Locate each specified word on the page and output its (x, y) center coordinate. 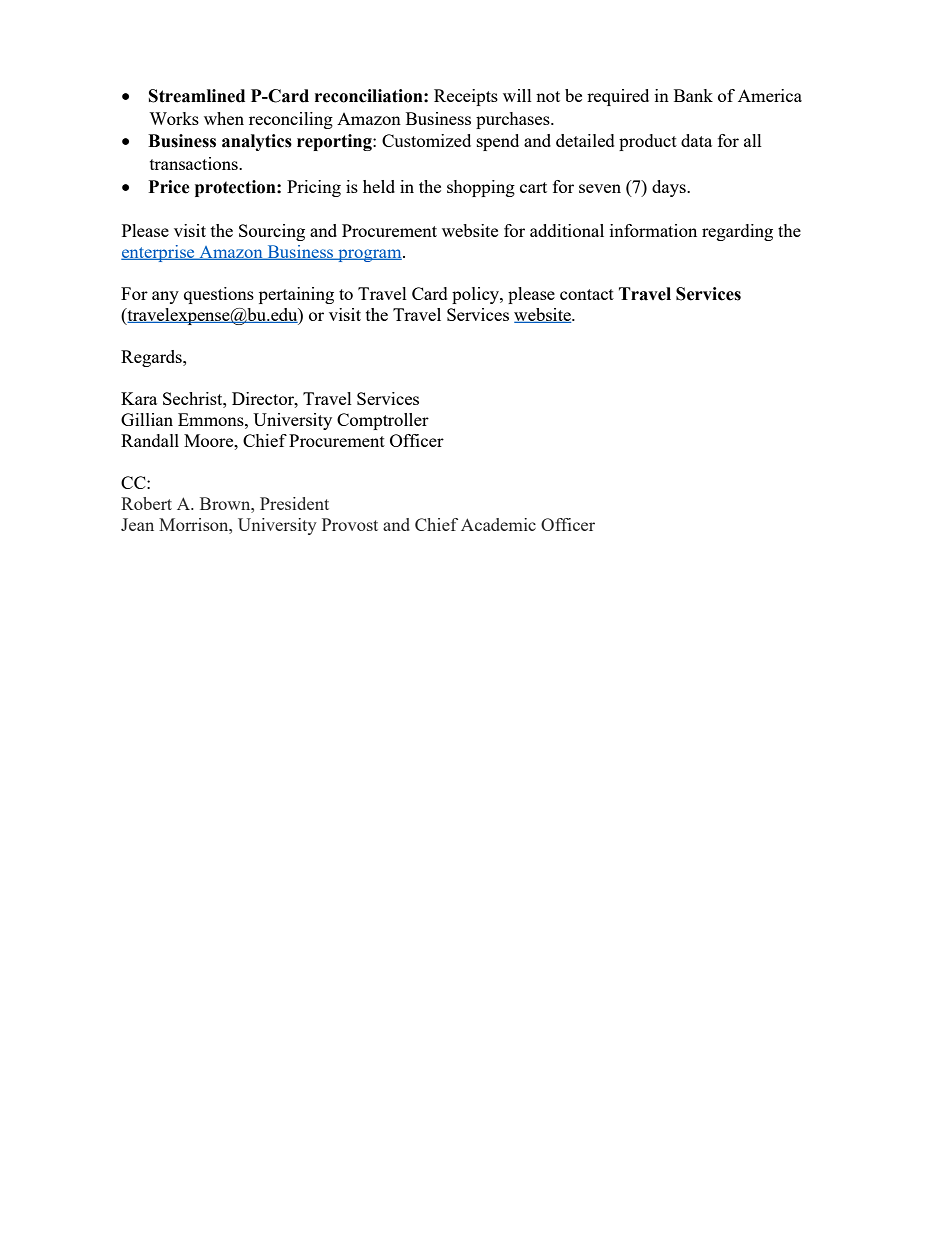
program (370, 255)
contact (587, 294)
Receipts (466, 97)
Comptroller (383, 421)
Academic (498, 524)
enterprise (159, 253)
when (224, 118)
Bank (693, 95)
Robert (146, 503)
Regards (152, 358)
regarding (737, 232)
